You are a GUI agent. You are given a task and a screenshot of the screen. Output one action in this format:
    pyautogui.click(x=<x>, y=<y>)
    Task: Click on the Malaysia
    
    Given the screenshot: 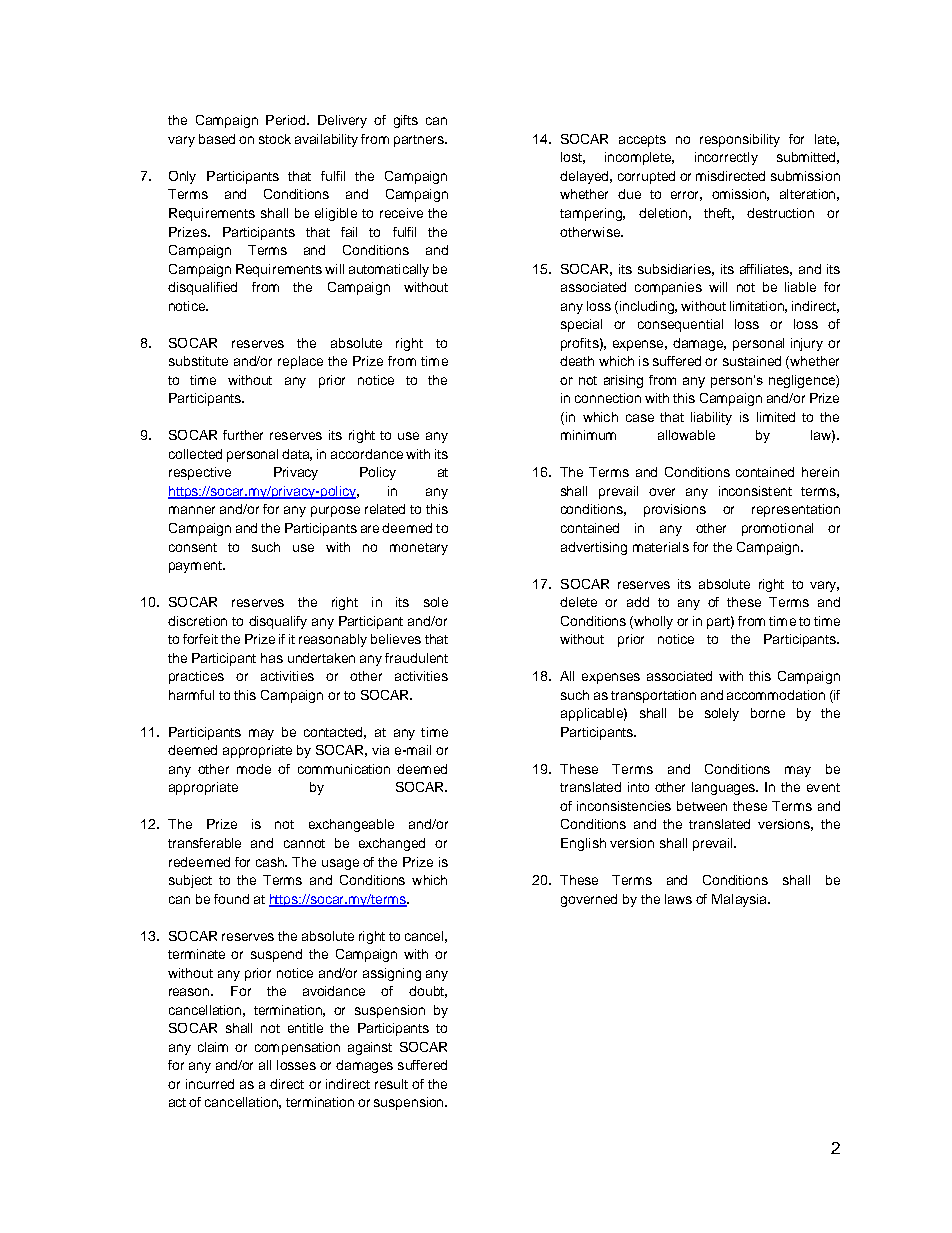 What is the action you would take?
    pyautogui.click(x=740, y=900)
